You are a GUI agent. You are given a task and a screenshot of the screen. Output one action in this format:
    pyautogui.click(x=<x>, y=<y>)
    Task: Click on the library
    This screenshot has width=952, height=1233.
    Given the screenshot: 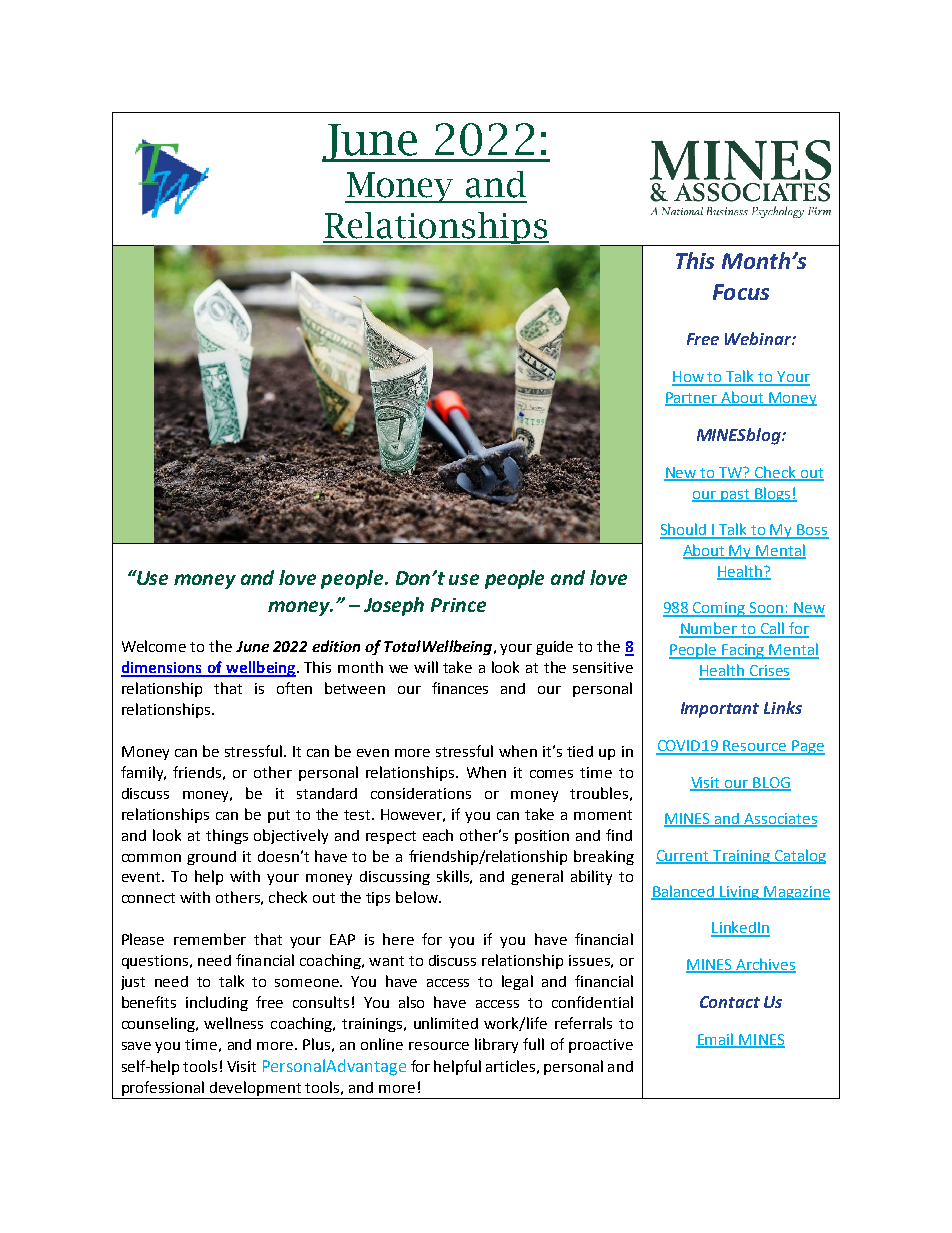 What is the action you would take?
    pyautogui.click(x=496, y=1045)
